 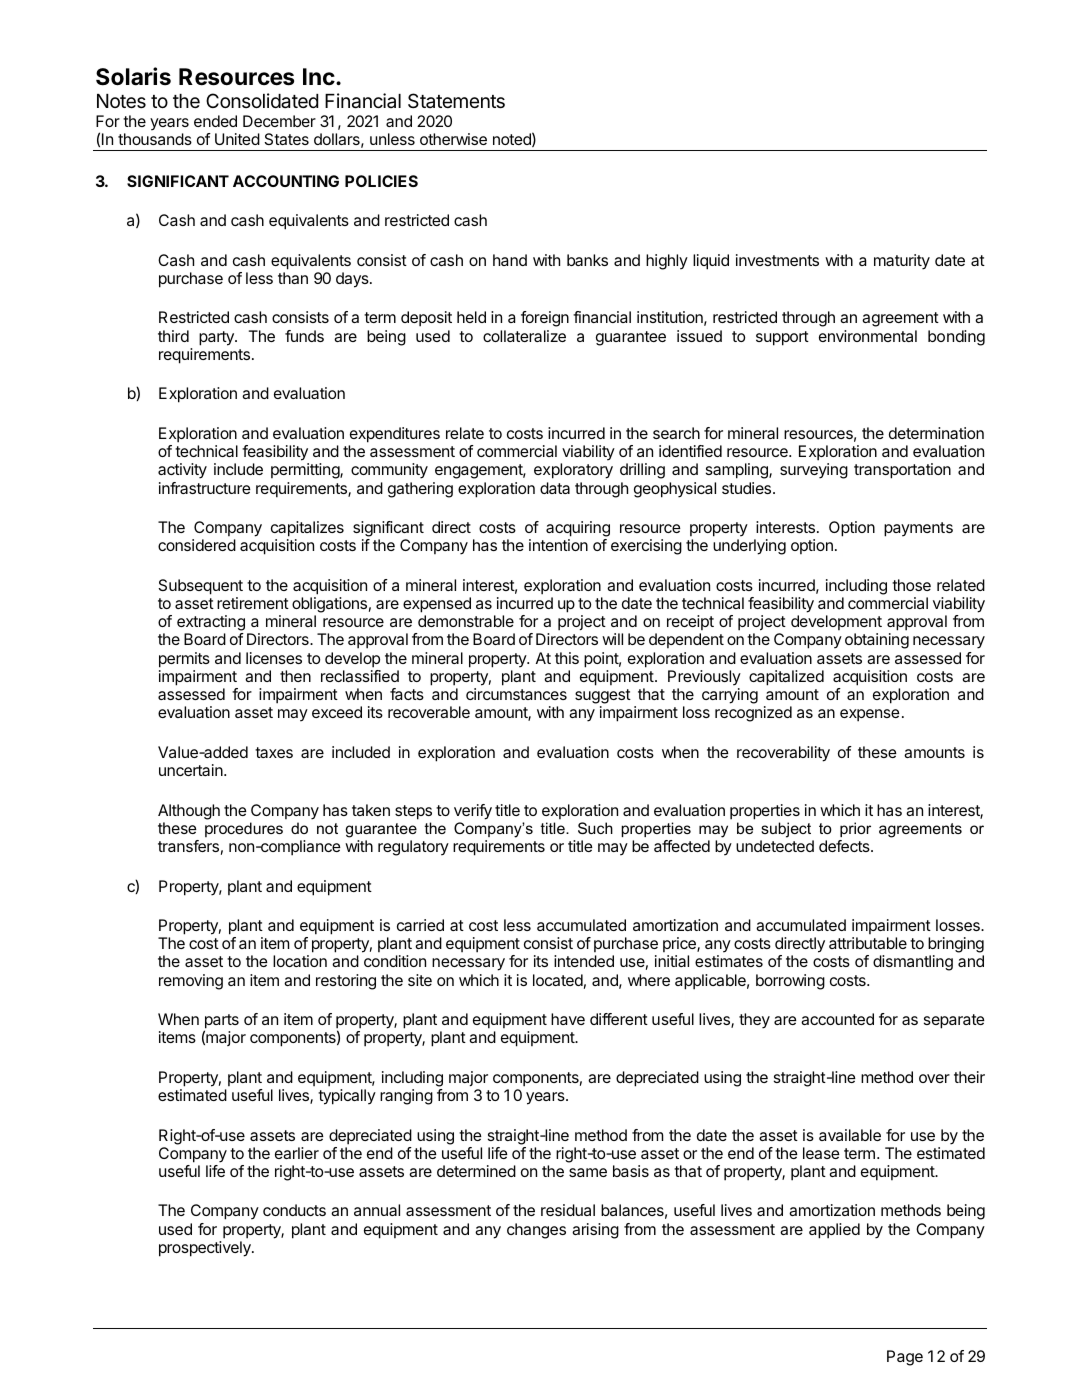 What do you see at coordinates (902, 471) in the screenshot?
I see `transportation` at bounding box center [902, 471].
